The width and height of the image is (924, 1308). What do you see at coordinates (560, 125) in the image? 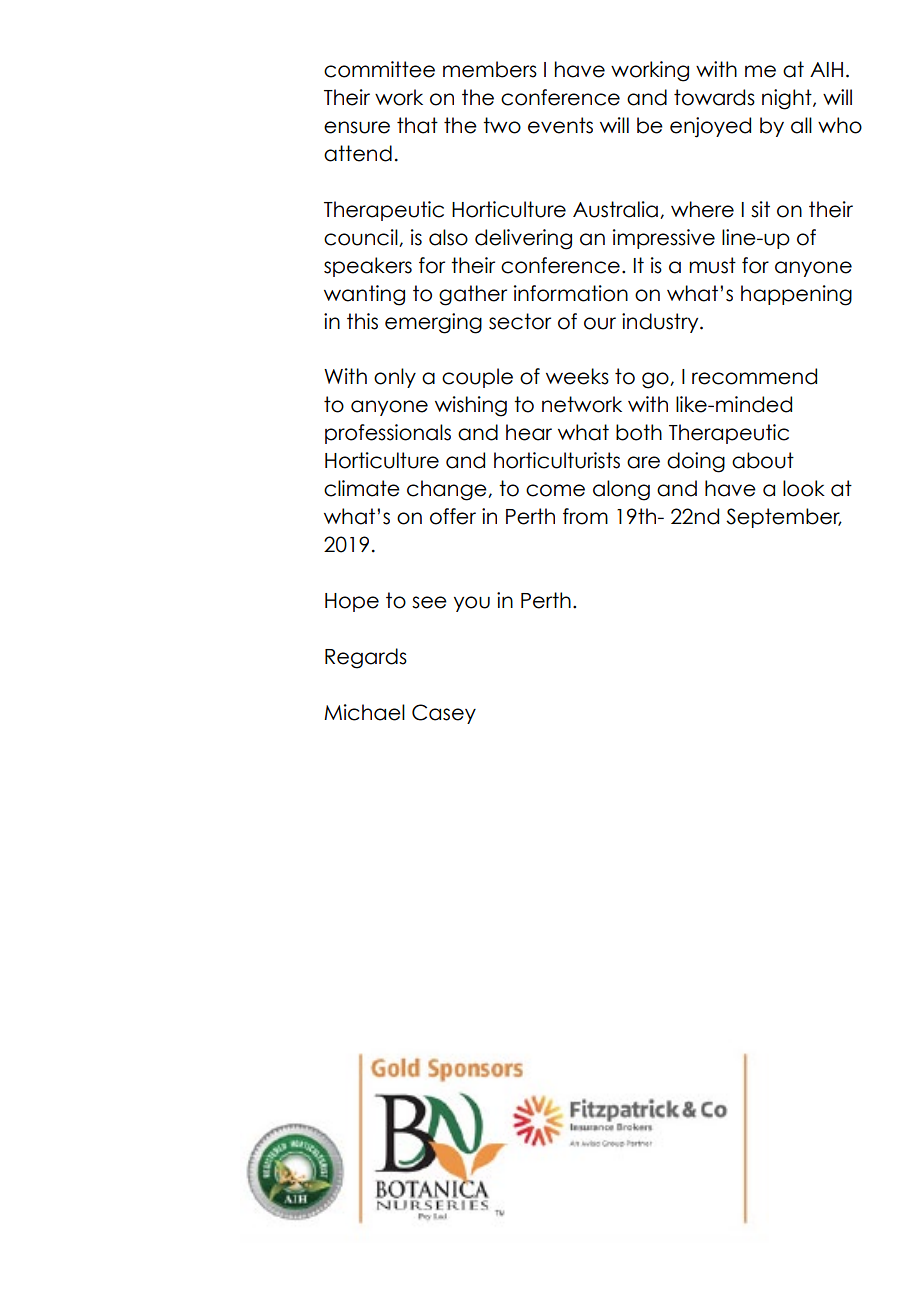
I see `events` at bounding box center [560, 125].
